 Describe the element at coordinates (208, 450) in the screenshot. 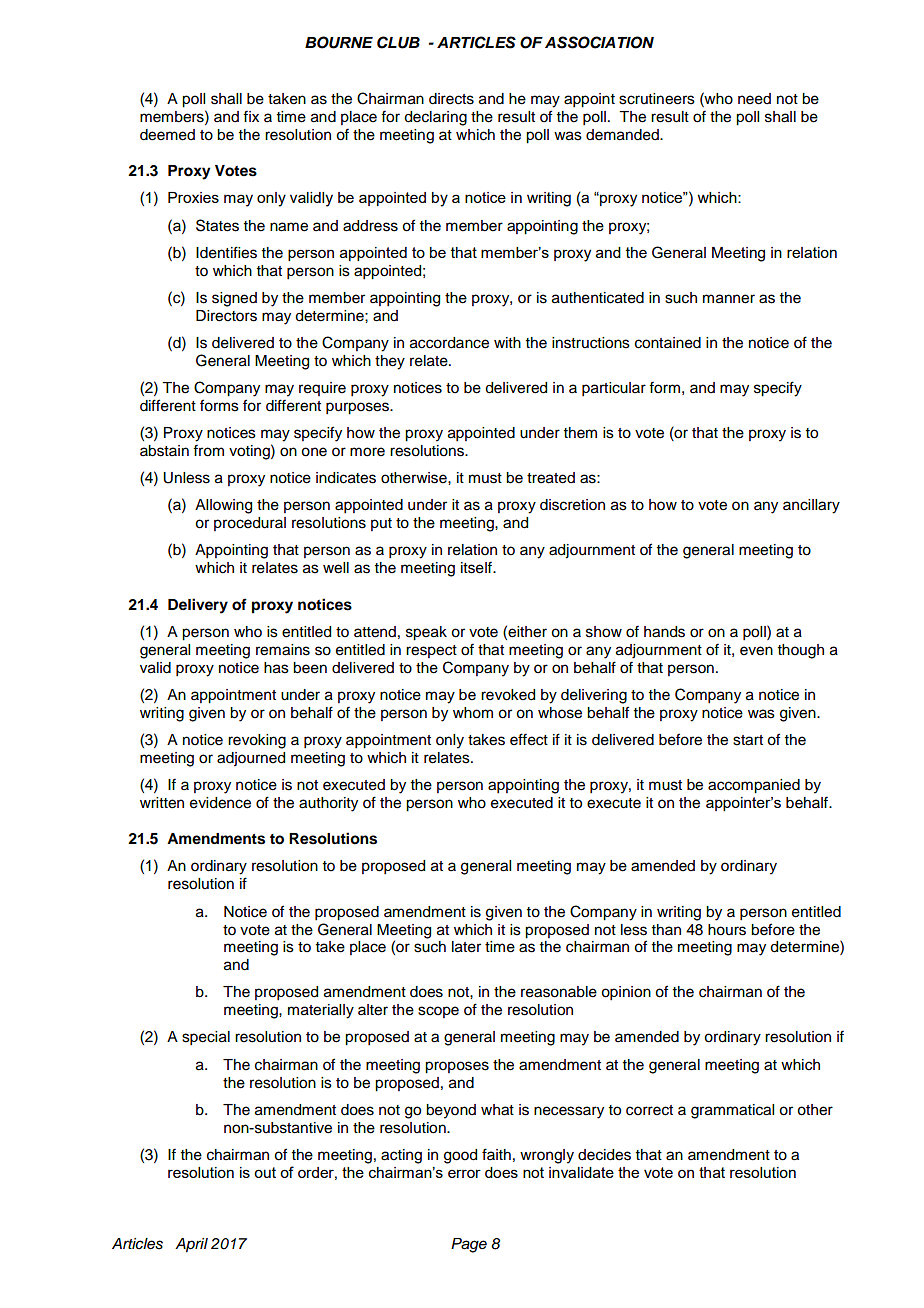

I see `from` at that location.
